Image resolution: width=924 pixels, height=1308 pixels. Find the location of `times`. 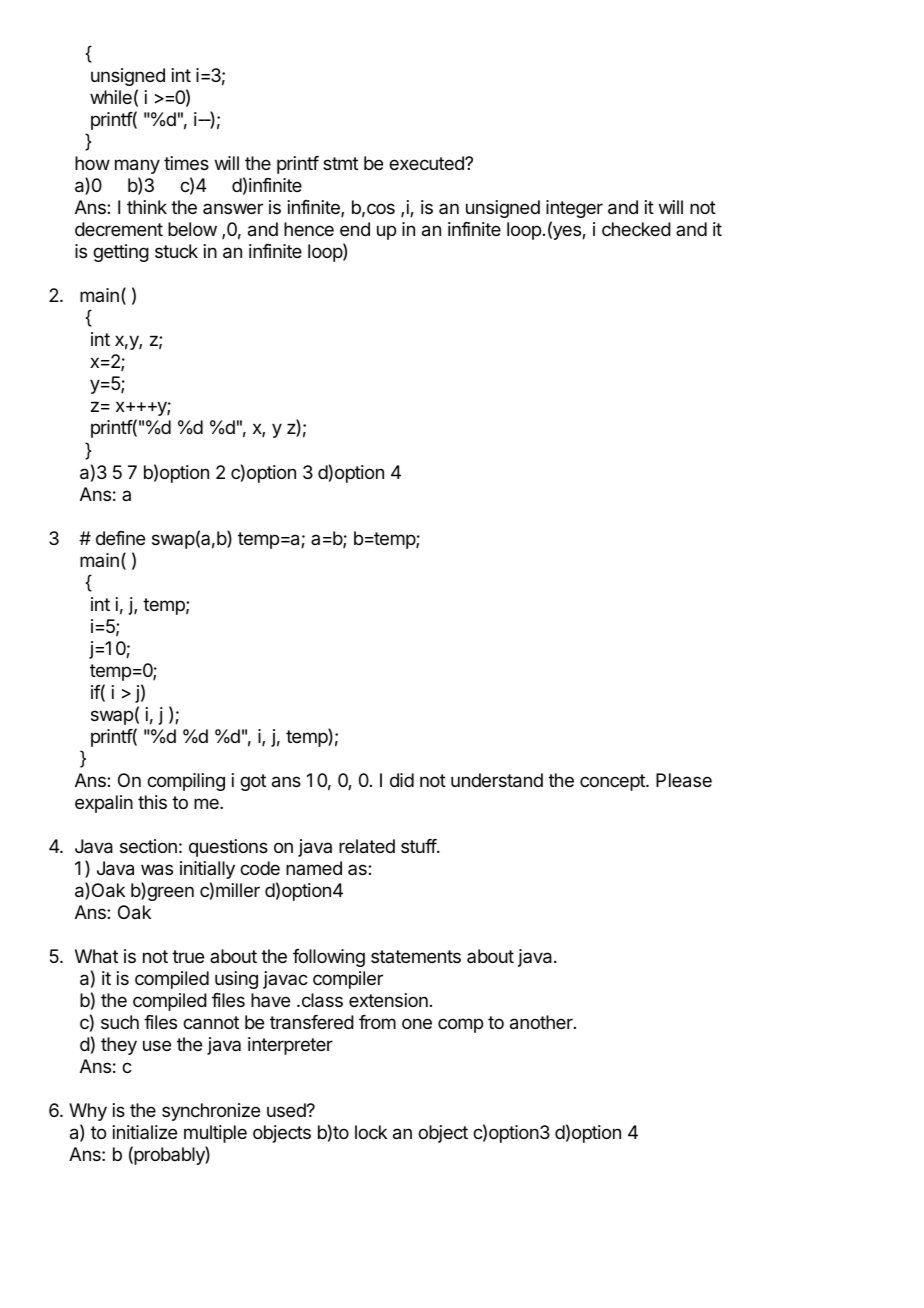

times is located at coordinates (186, 163).
